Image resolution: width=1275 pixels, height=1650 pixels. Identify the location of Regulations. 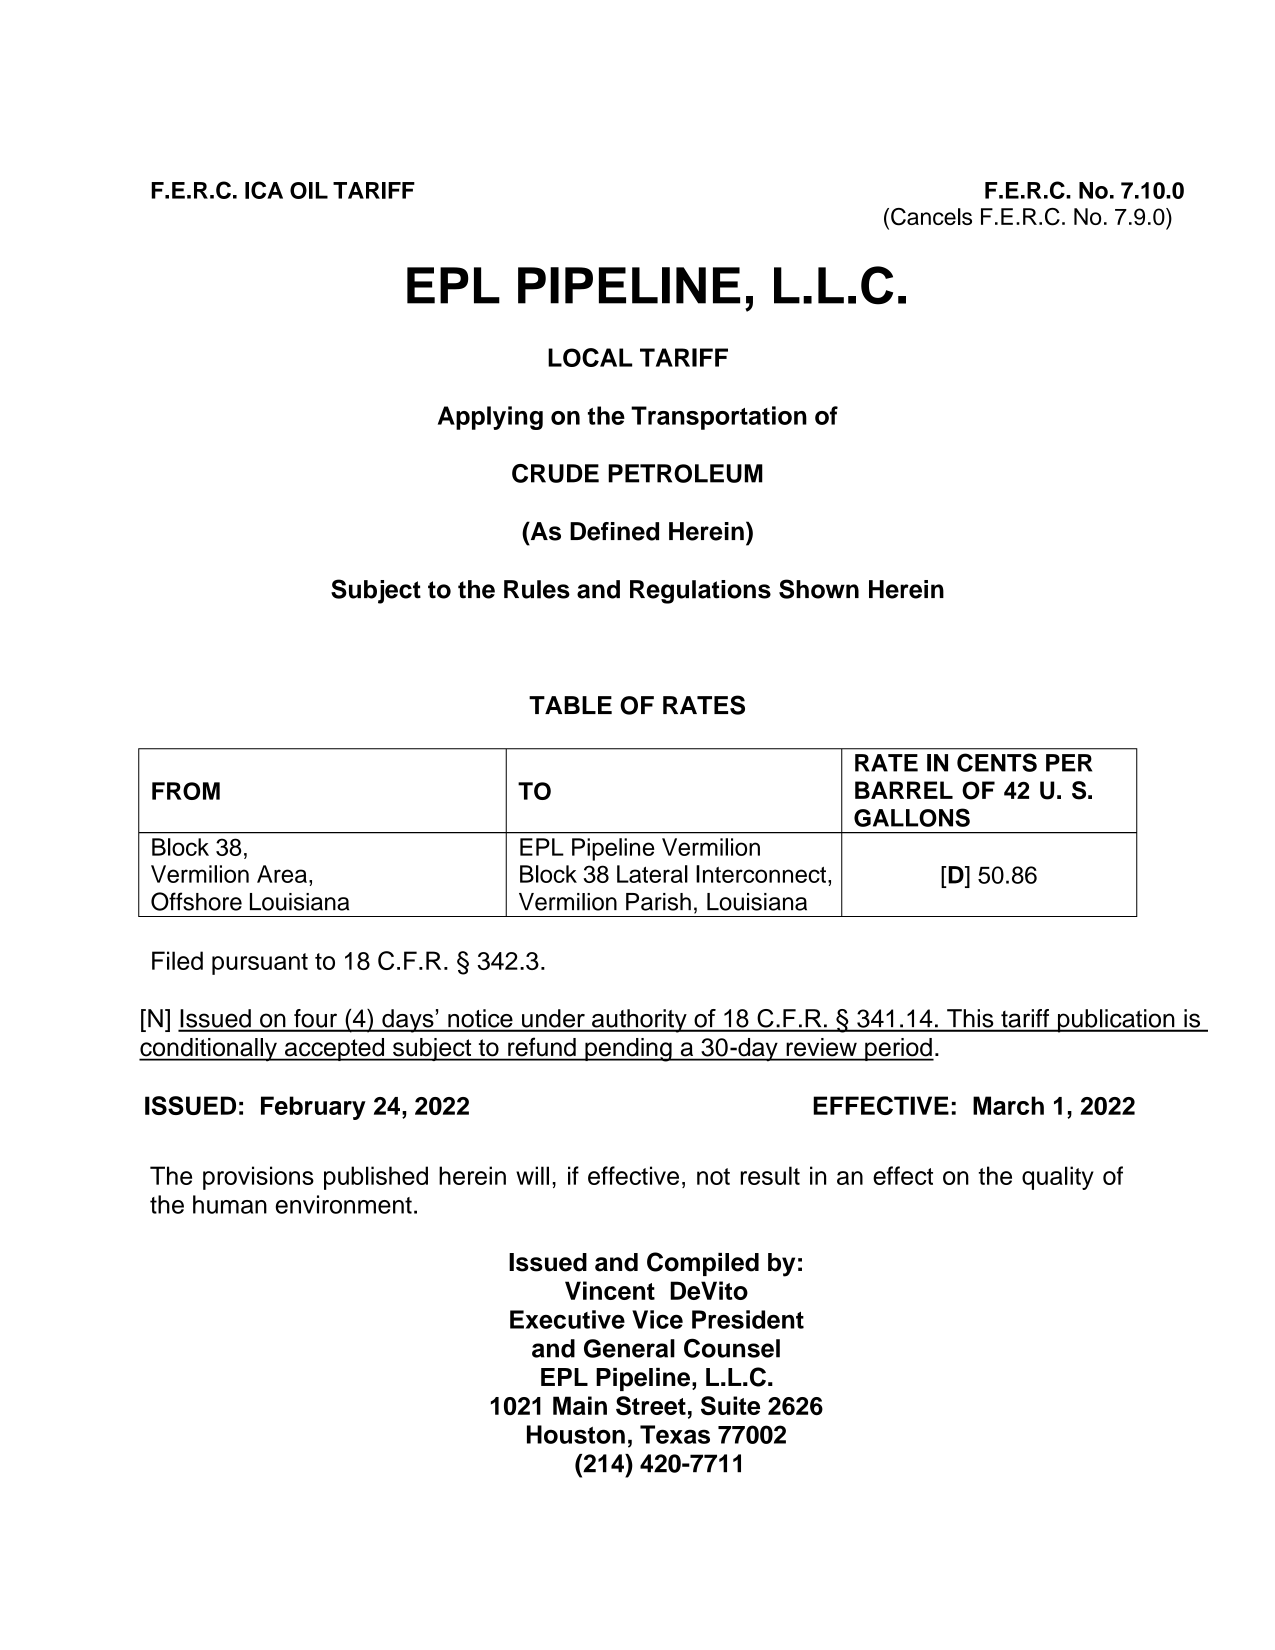
(700, 592).
